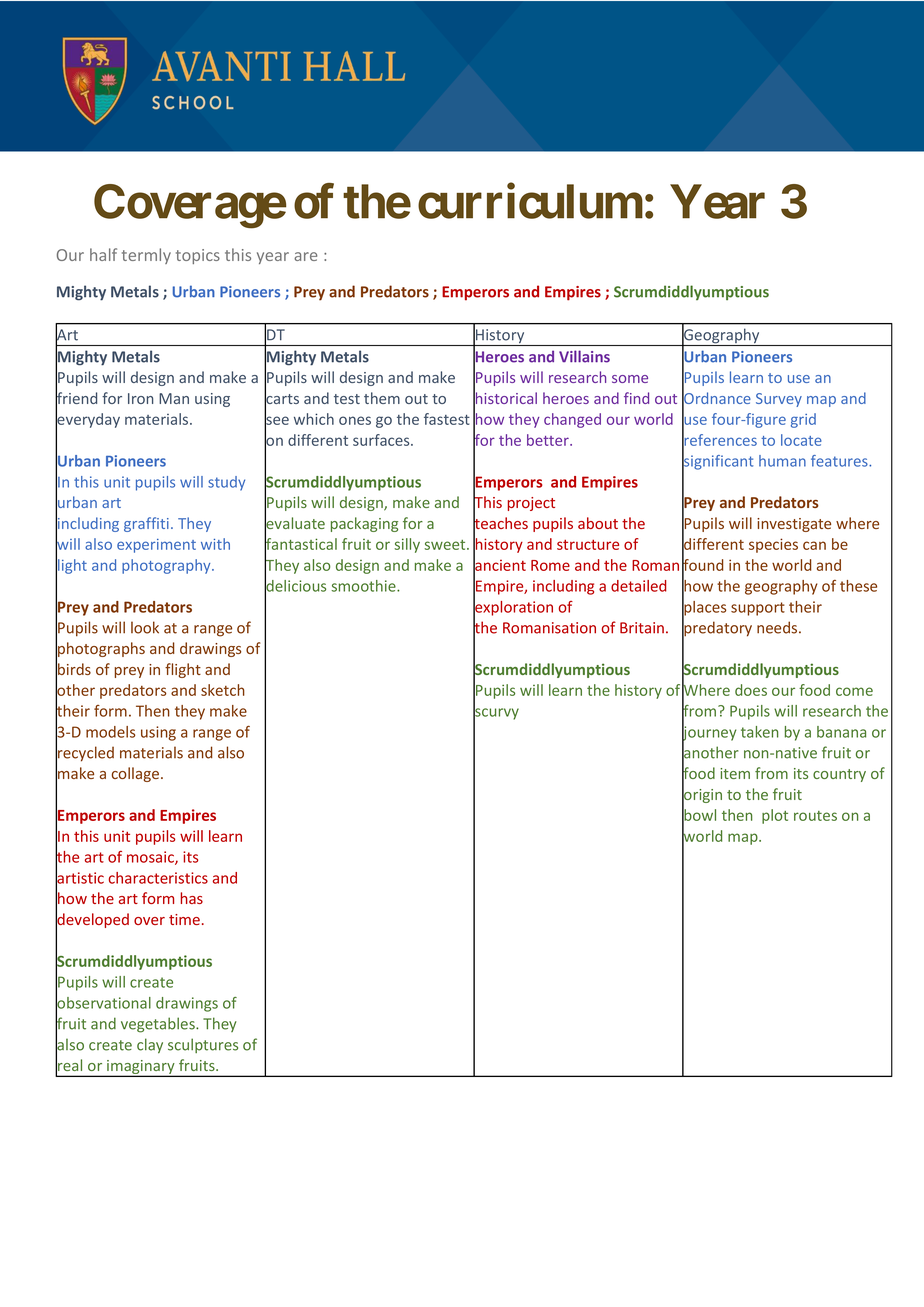 The image size is (924, 1307). What do you see at coordinates (203, 1045) in the image?
I see `sculptures` at bounding box center [203, 1045].
